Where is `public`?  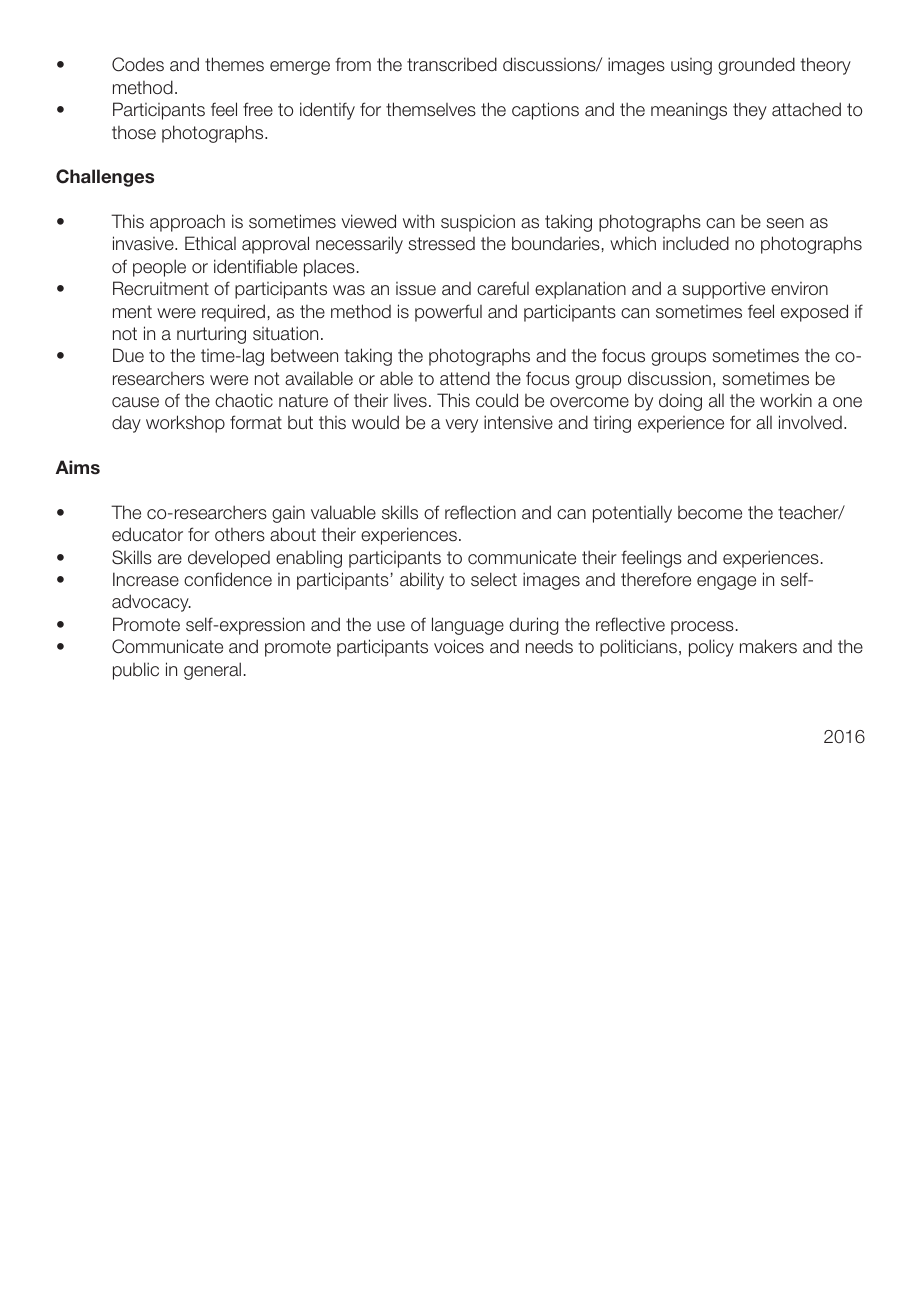 public is located at coordinates (136, 671).
